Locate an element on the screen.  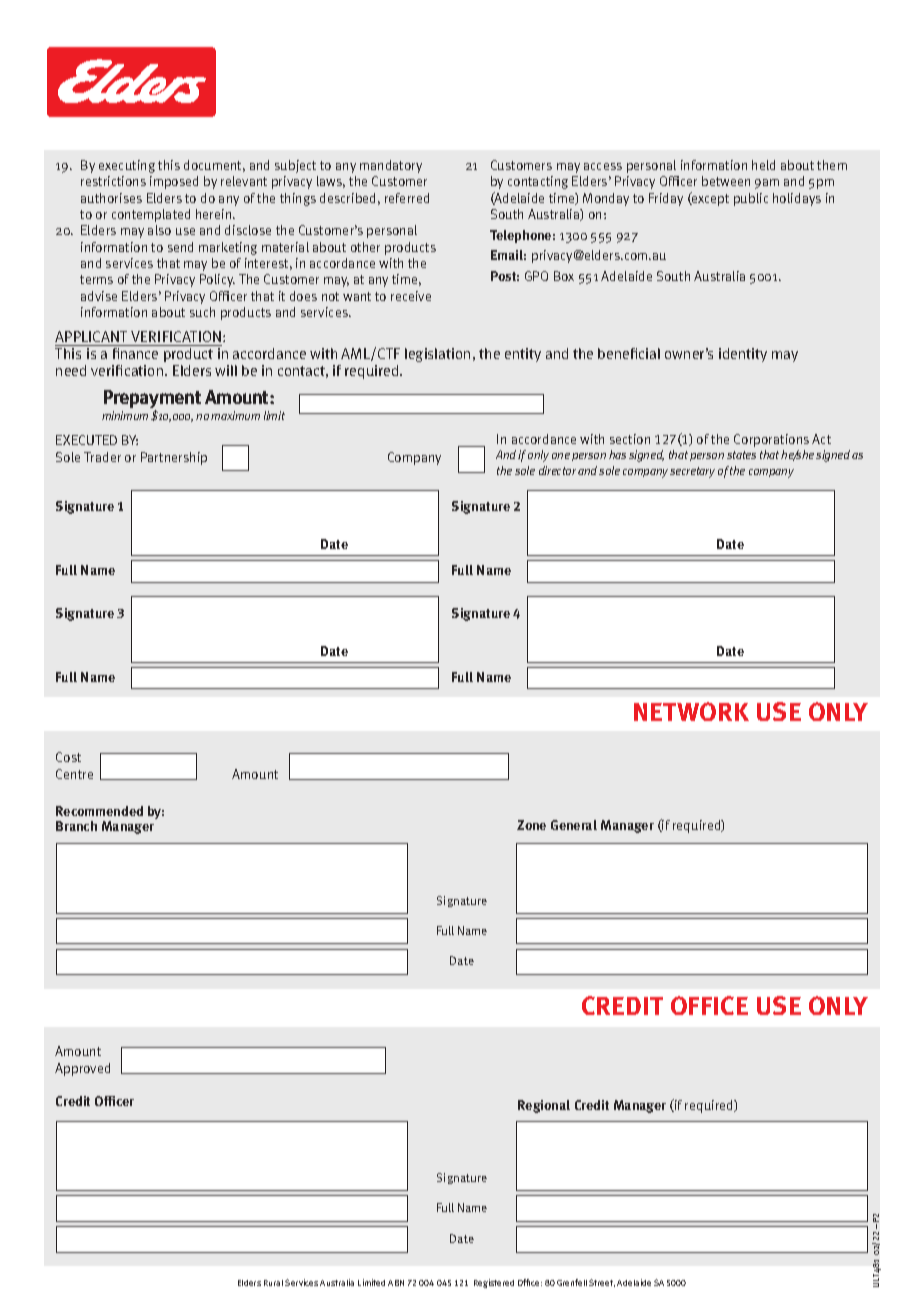
referred is located at coordinates (407, 198).
